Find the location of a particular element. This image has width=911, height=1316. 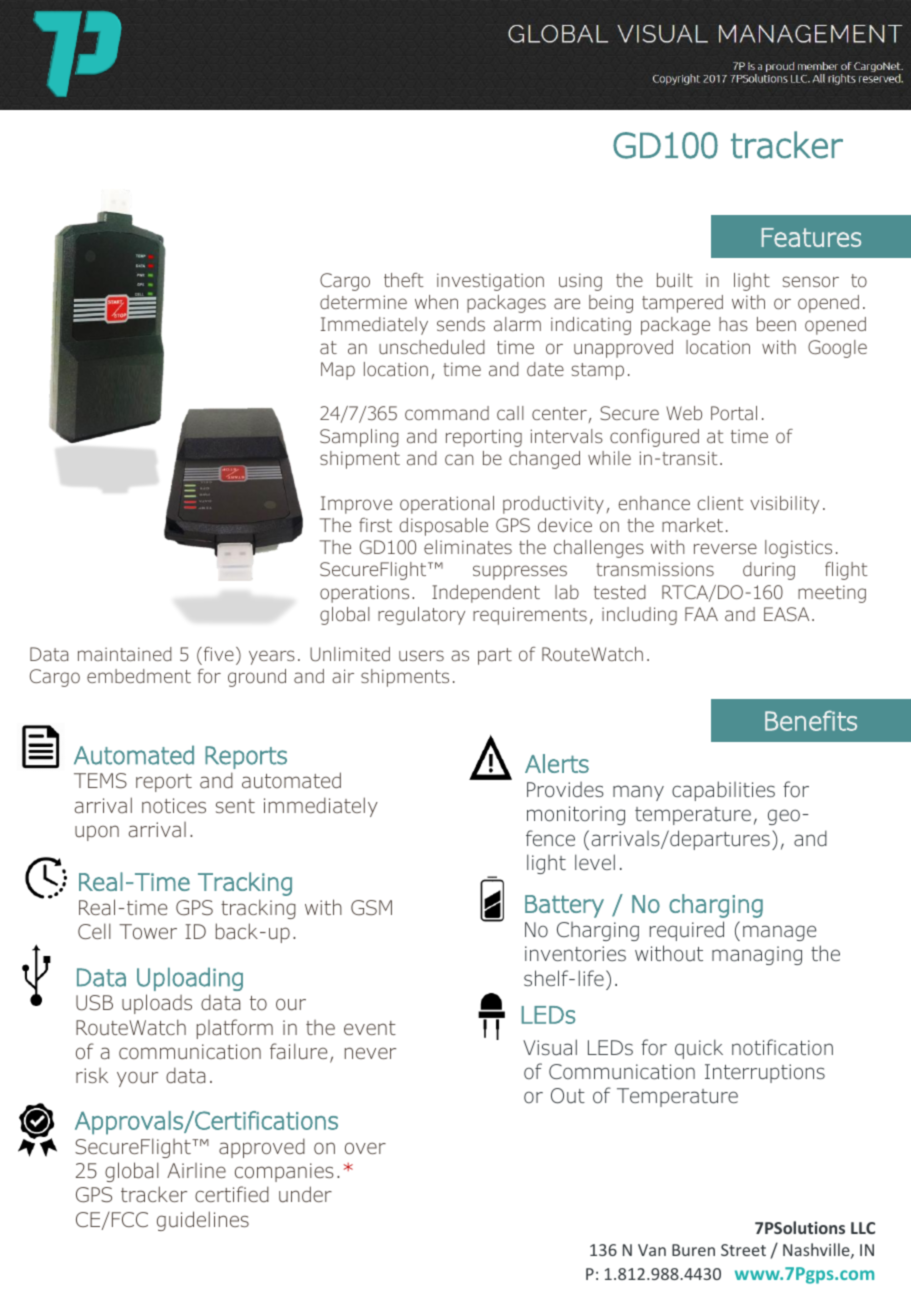

notices is located at coordinates (174, 805).
